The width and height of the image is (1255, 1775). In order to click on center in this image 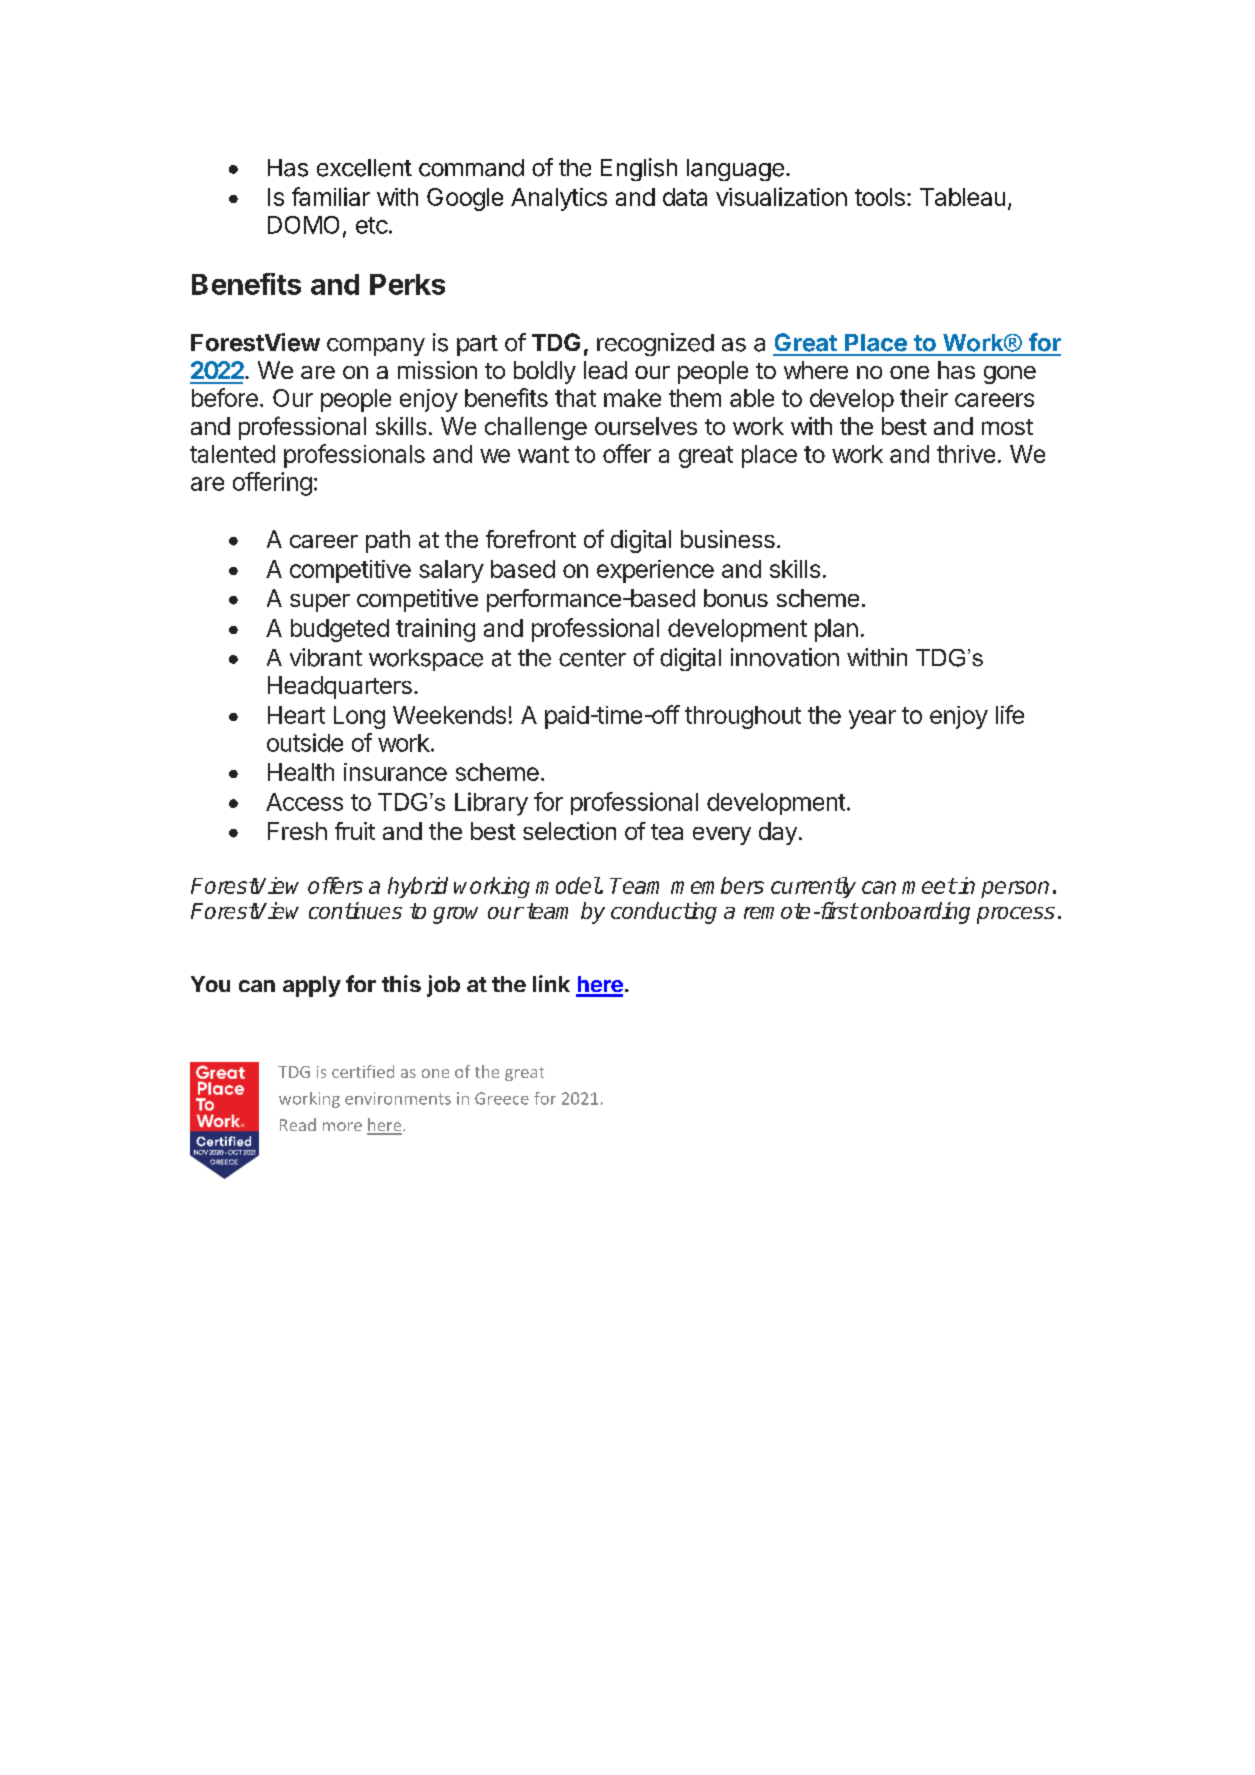, I will do `click(592, 658)`.
